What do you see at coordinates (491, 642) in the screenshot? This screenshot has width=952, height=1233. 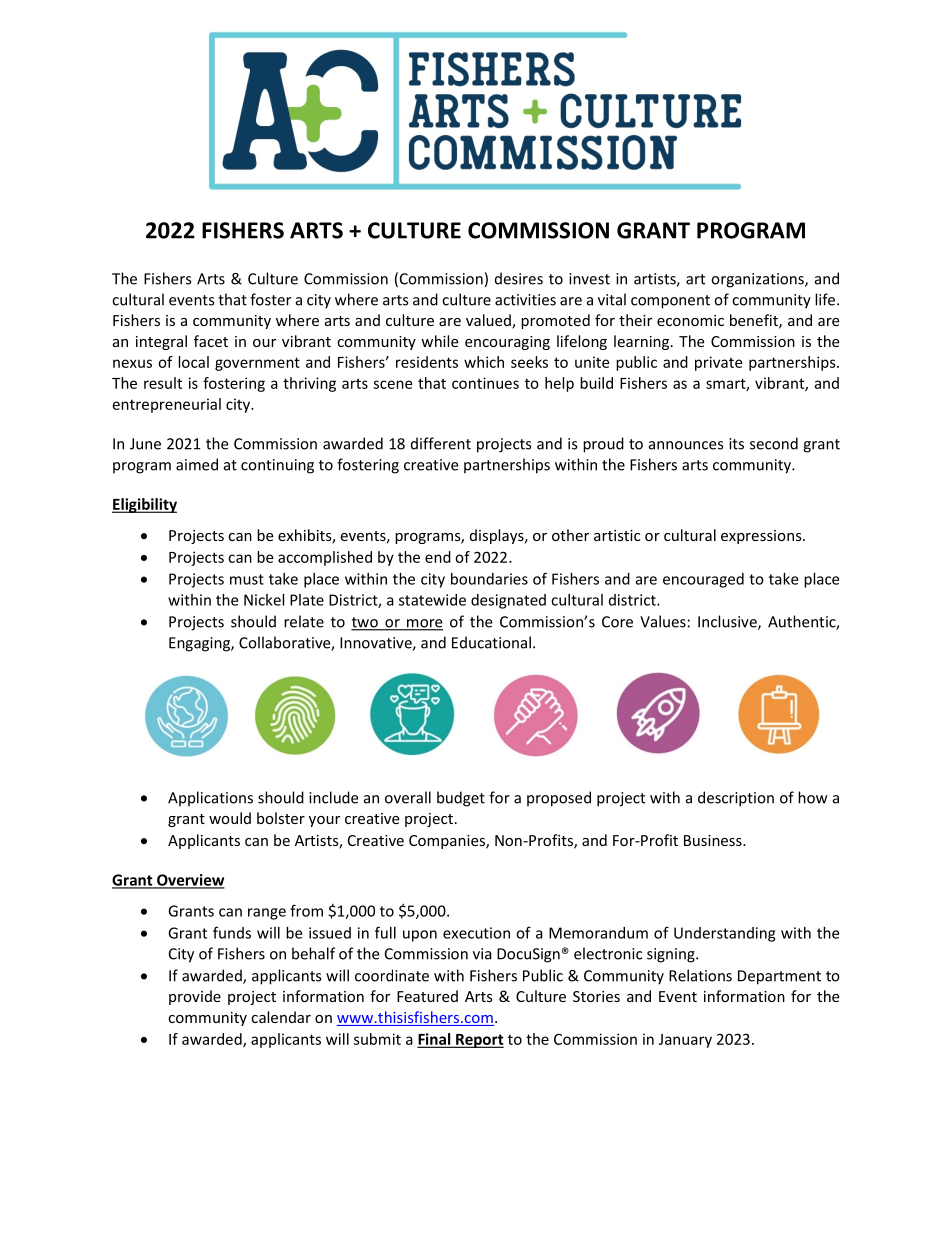 I see `Educational` at bounding box center [491, 642].
